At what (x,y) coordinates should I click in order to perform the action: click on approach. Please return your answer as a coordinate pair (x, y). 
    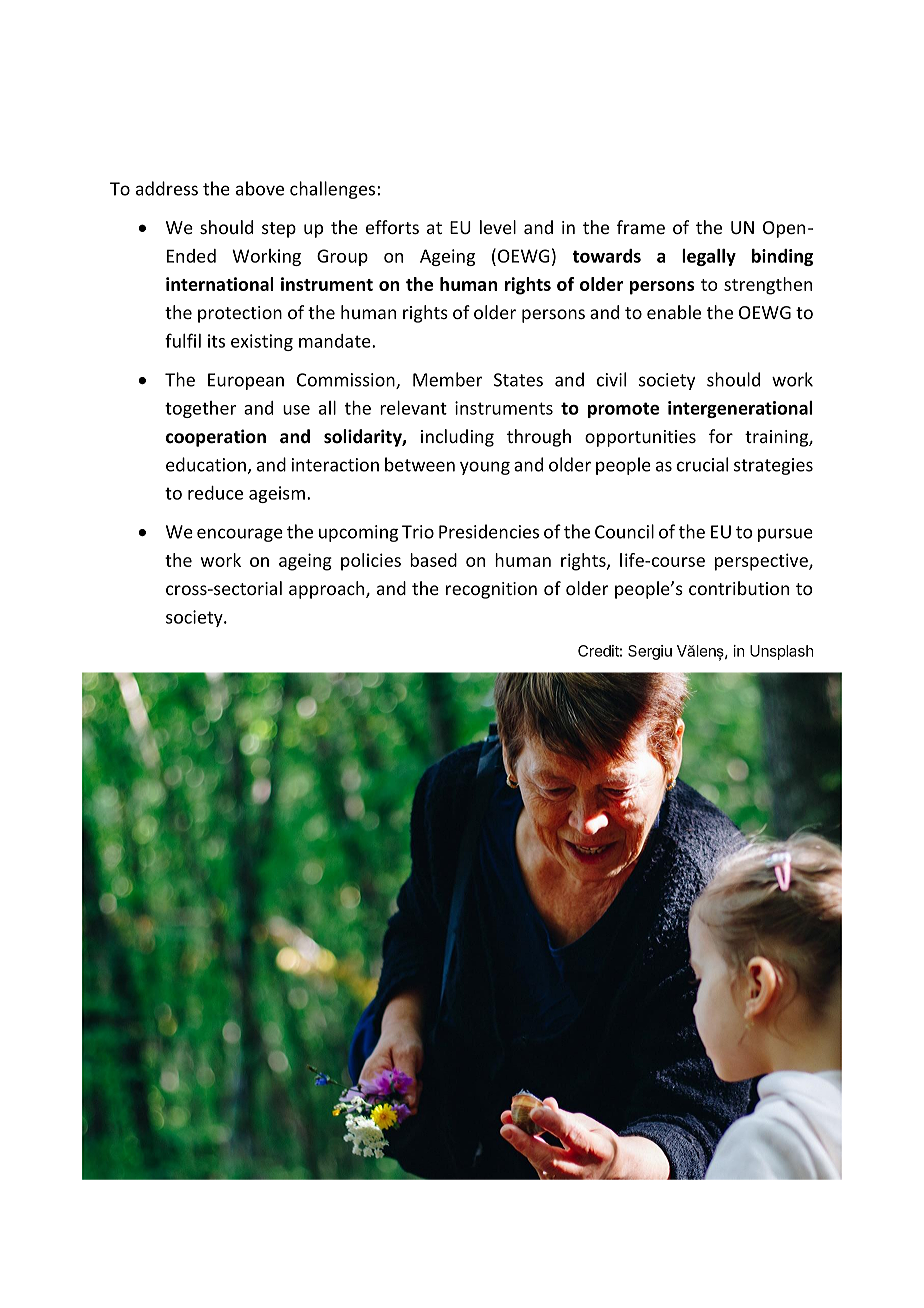
    Looking at the image, I should click on (328, 590).
